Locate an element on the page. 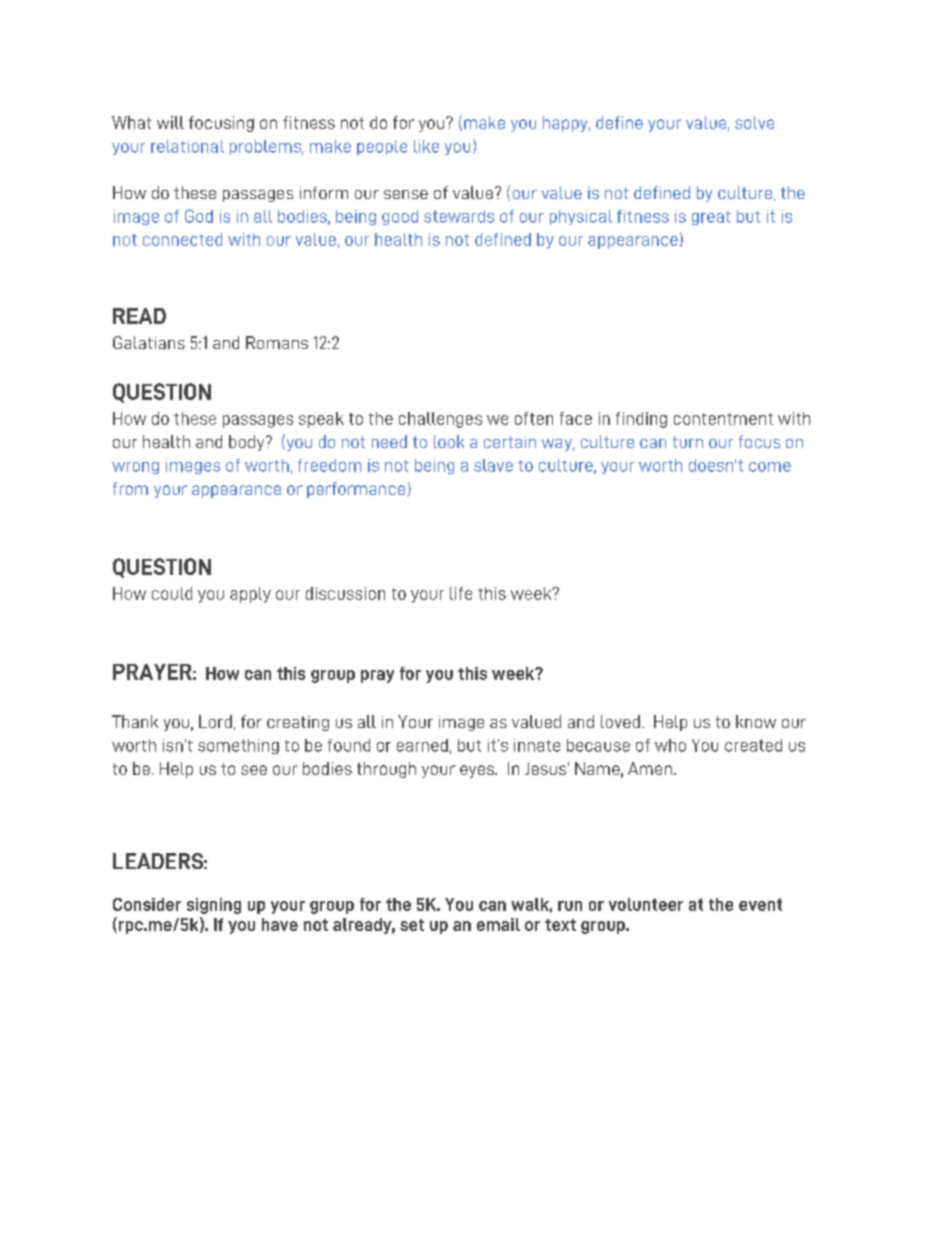 This image has width=952, height=1233. like is located at coordinates (426, 146).
